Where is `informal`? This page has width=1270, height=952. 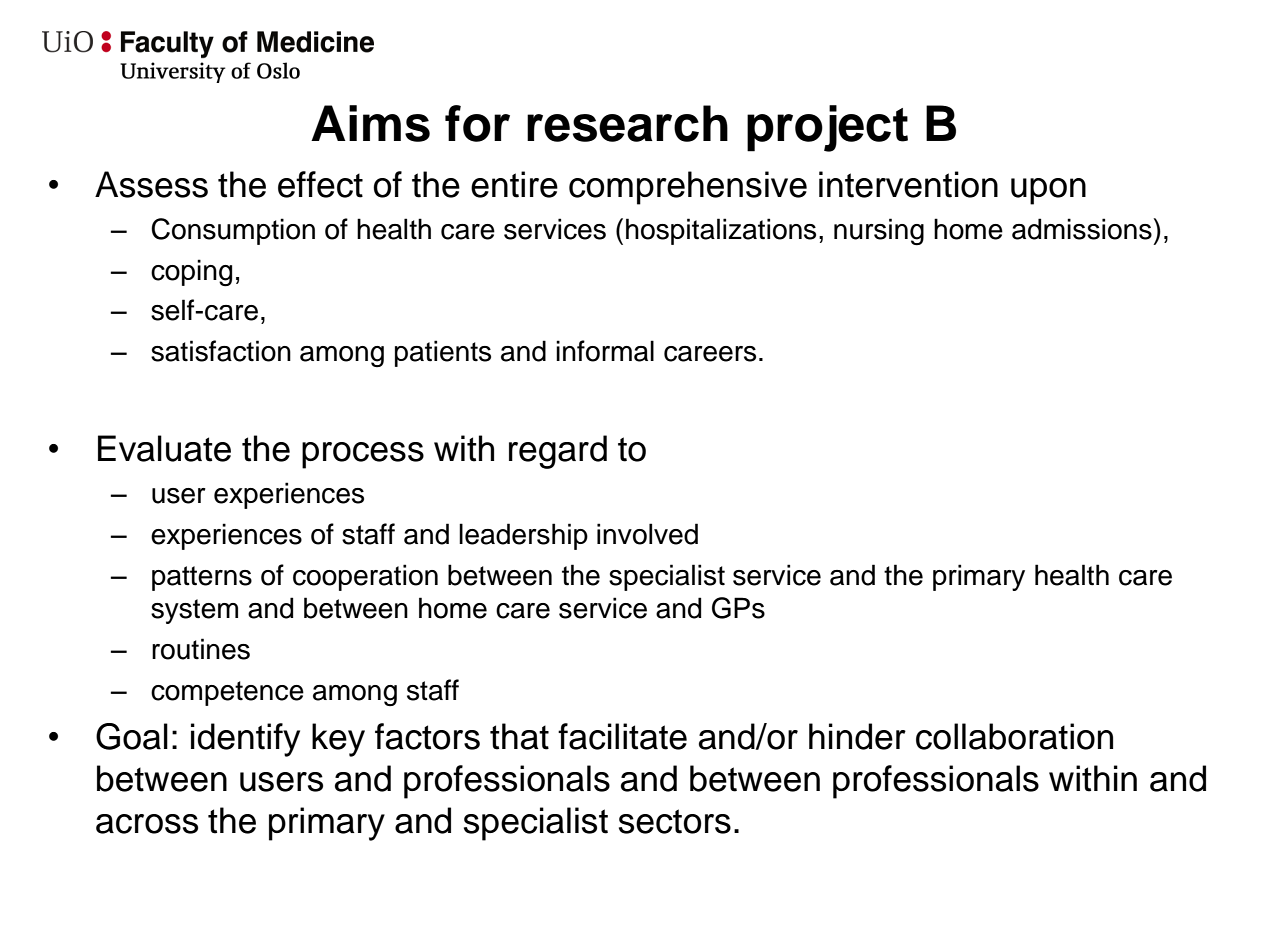
informal is located at coordinates (605, 351).
